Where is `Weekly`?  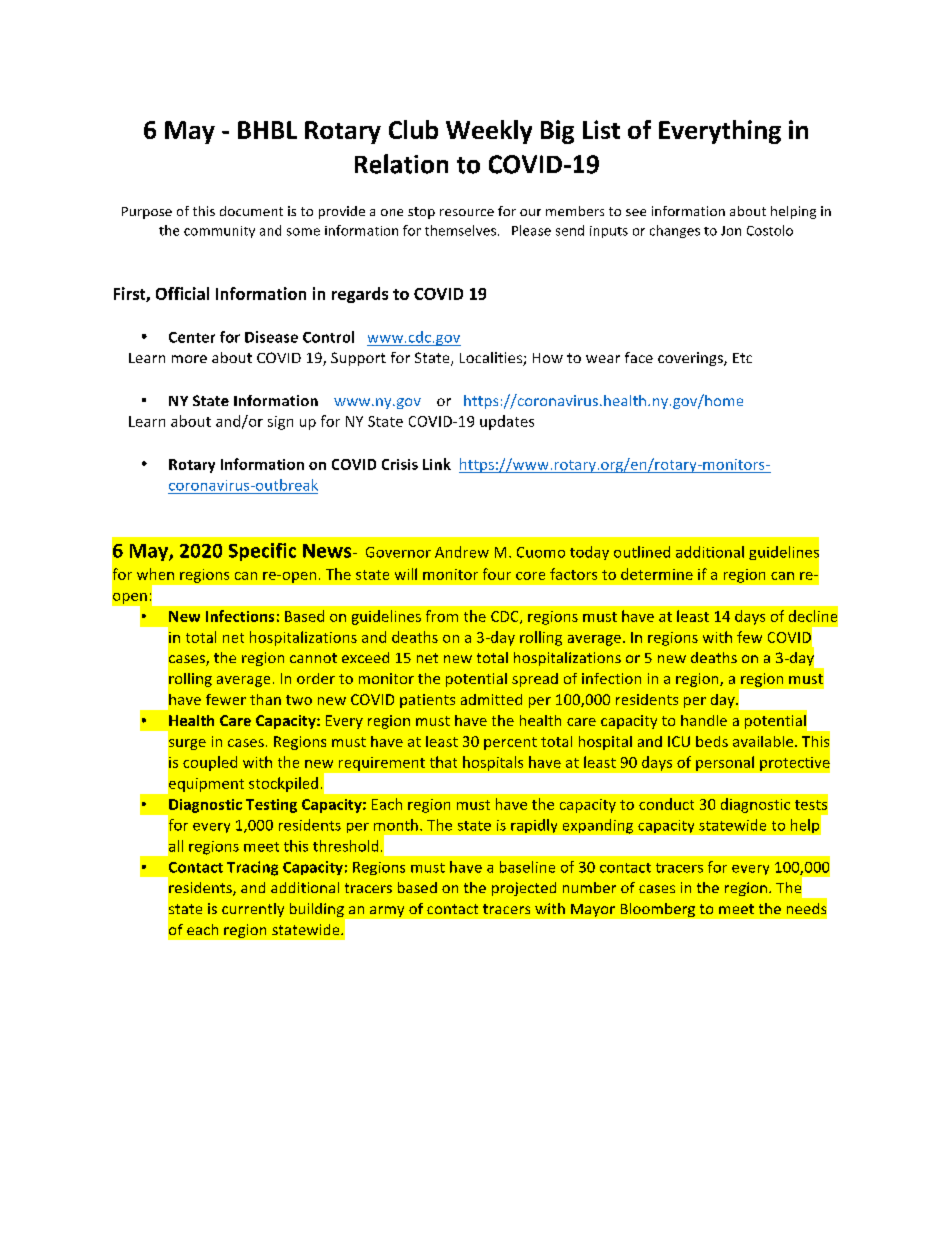
Weekly is located at coordinates (489, 132).
